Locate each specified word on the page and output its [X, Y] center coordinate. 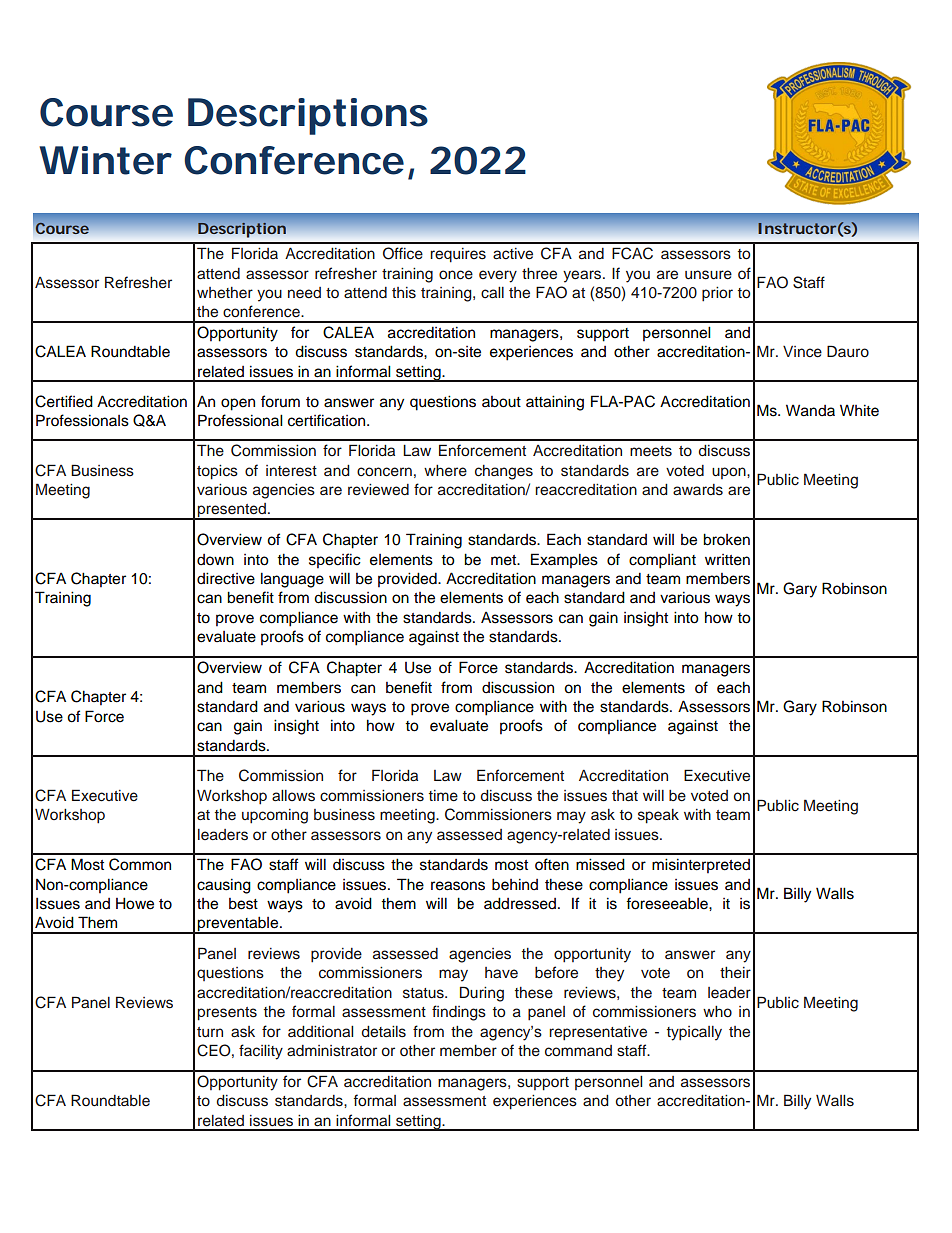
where [445, 471]
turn [210, 1032]
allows [293, 796]
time [443, 796]
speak [658, 816]
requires [458, 255]
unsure [708, 275]
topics [217, 472]
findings [459, 1013]
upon [730, 473]
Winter [105, 160]
